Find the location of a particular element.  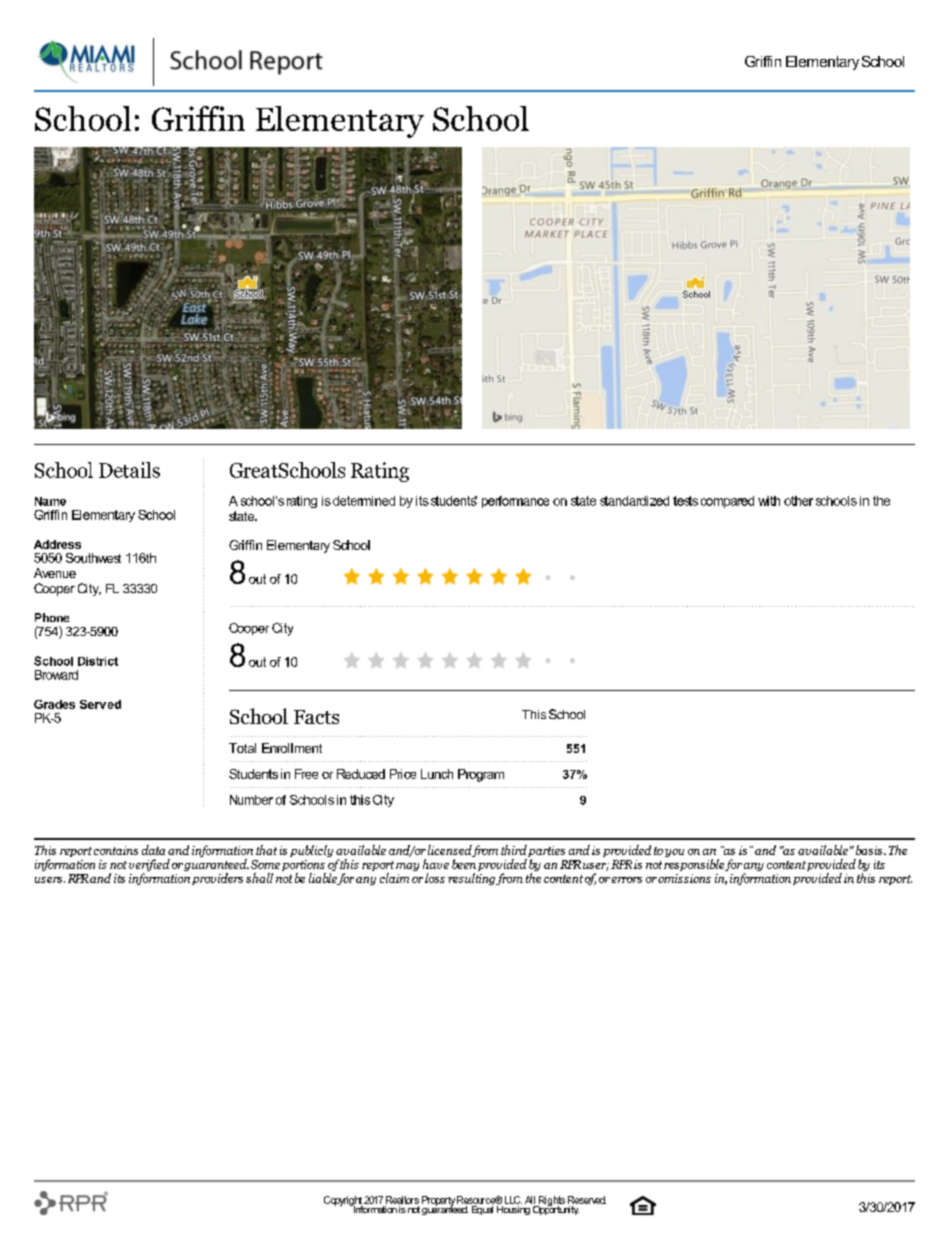

been is located at coordinates (464, 864).
